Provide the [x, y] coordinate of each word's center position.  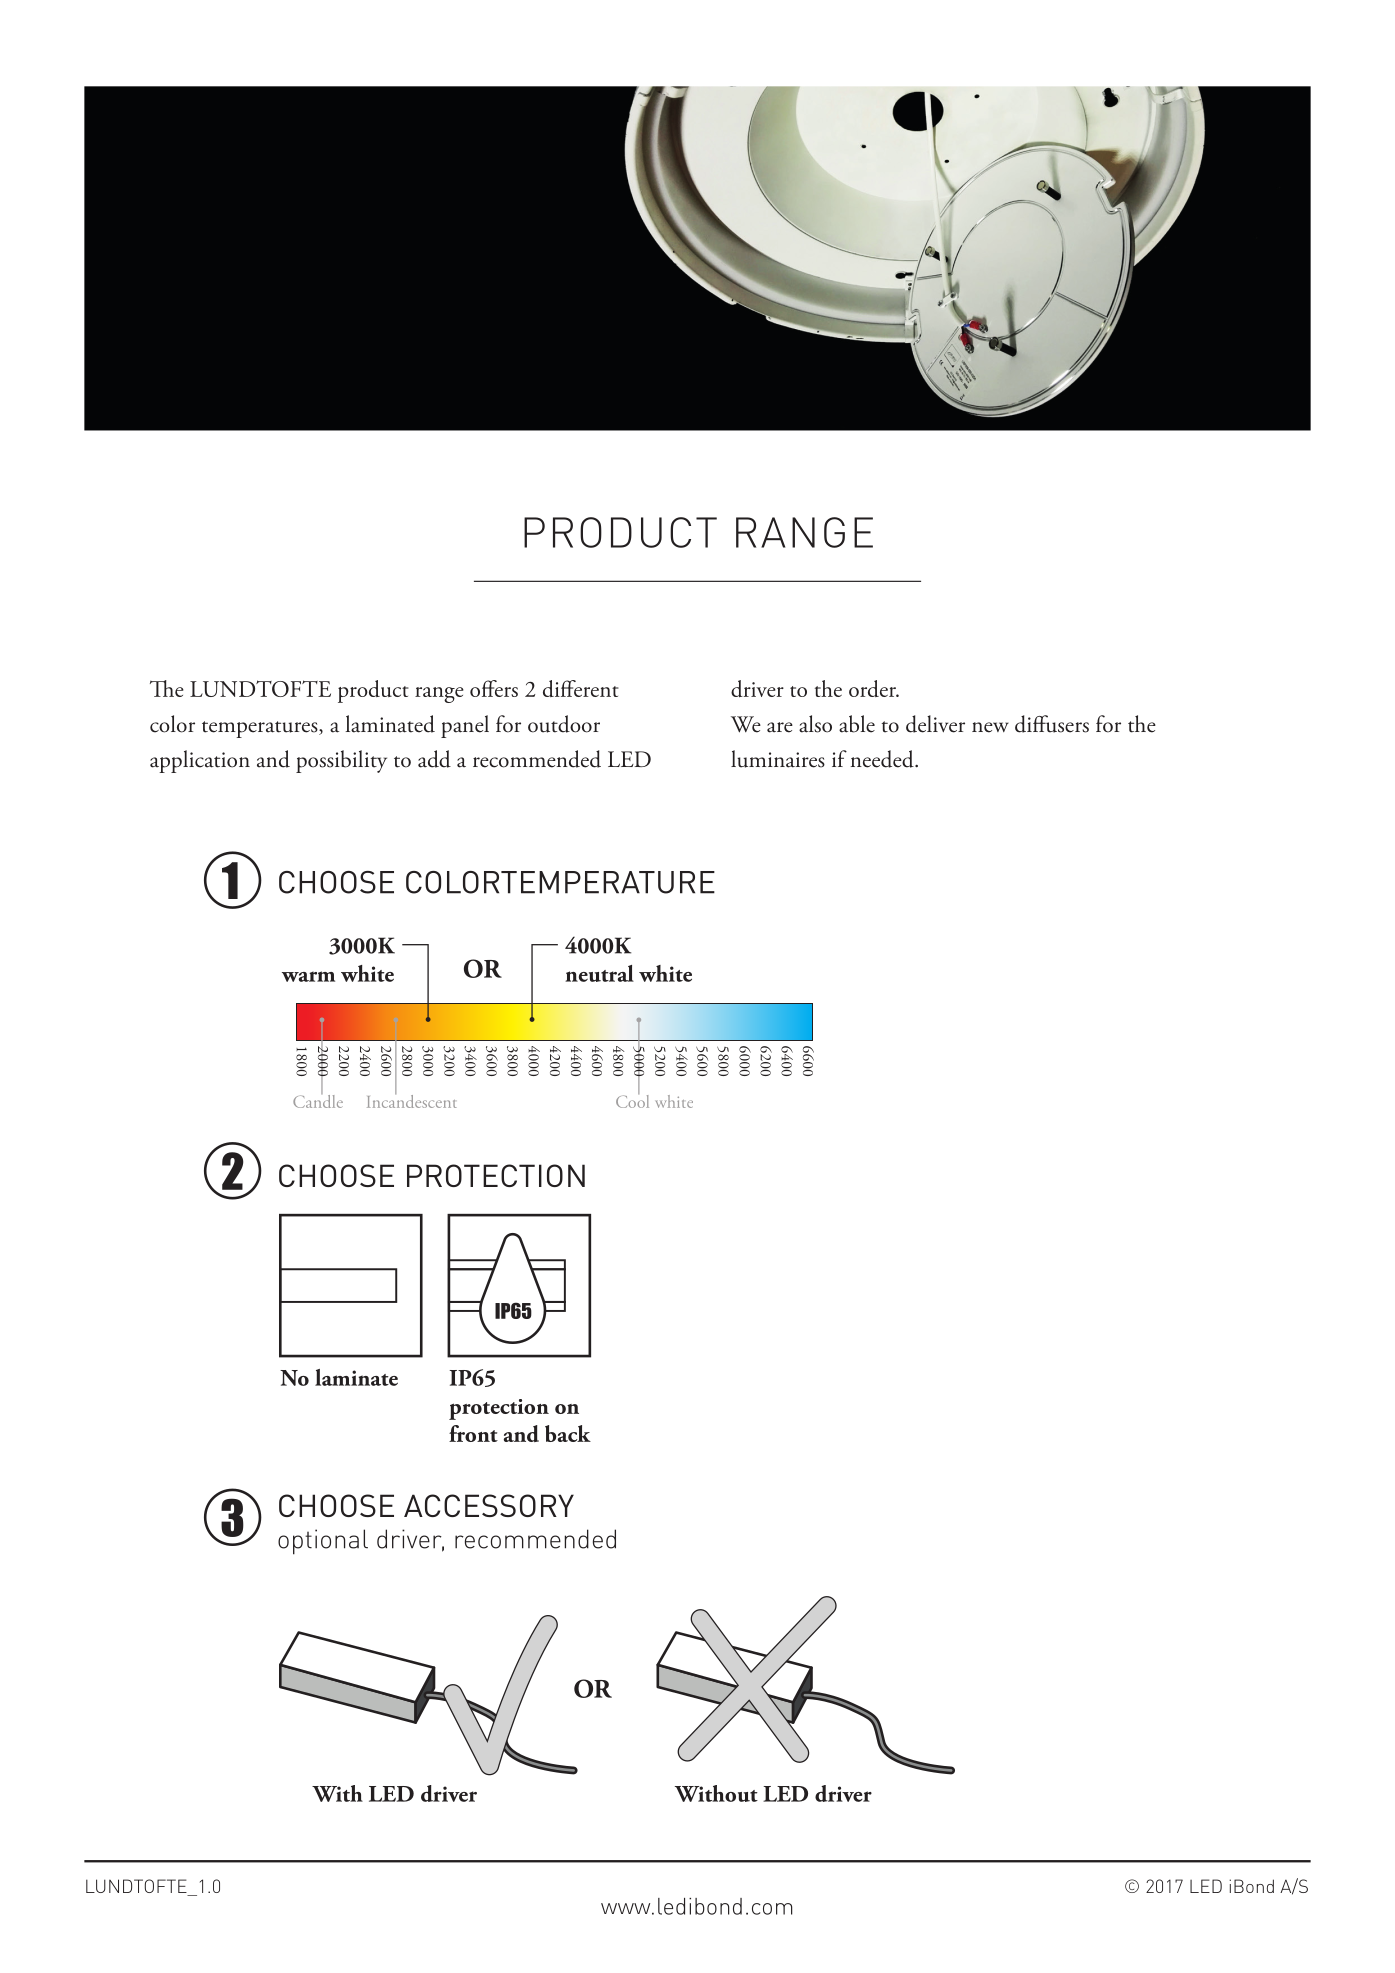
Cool [632, 1100]
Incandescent [412, 1100]
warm [308, 976]
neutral [599, 973]
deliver [935, 724]
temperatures [261, 729]
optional [323, 1542]
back [568, 1433]
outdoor [564, 724]
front [473, 1433]
